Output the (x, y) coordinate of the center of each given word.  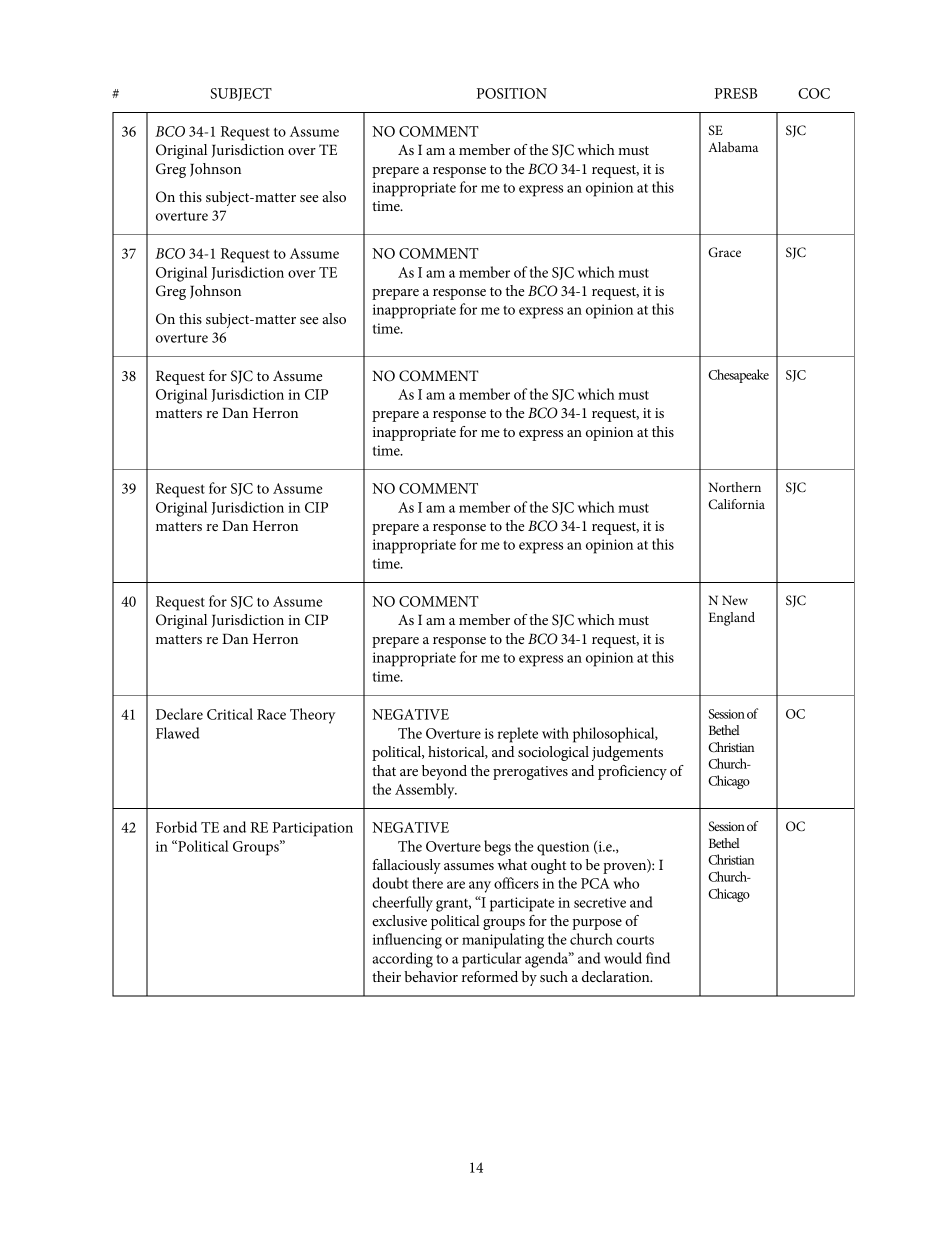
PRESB (736, 93)
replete (517, 735)
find (658, 958)
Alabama (733, 147)
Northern (735, 487)
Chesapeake (738, 376)
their (386, 976)
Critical (230, 714)
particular (491, 960)
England (731, 619)
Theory (312, 716)
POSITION (512, 93)
